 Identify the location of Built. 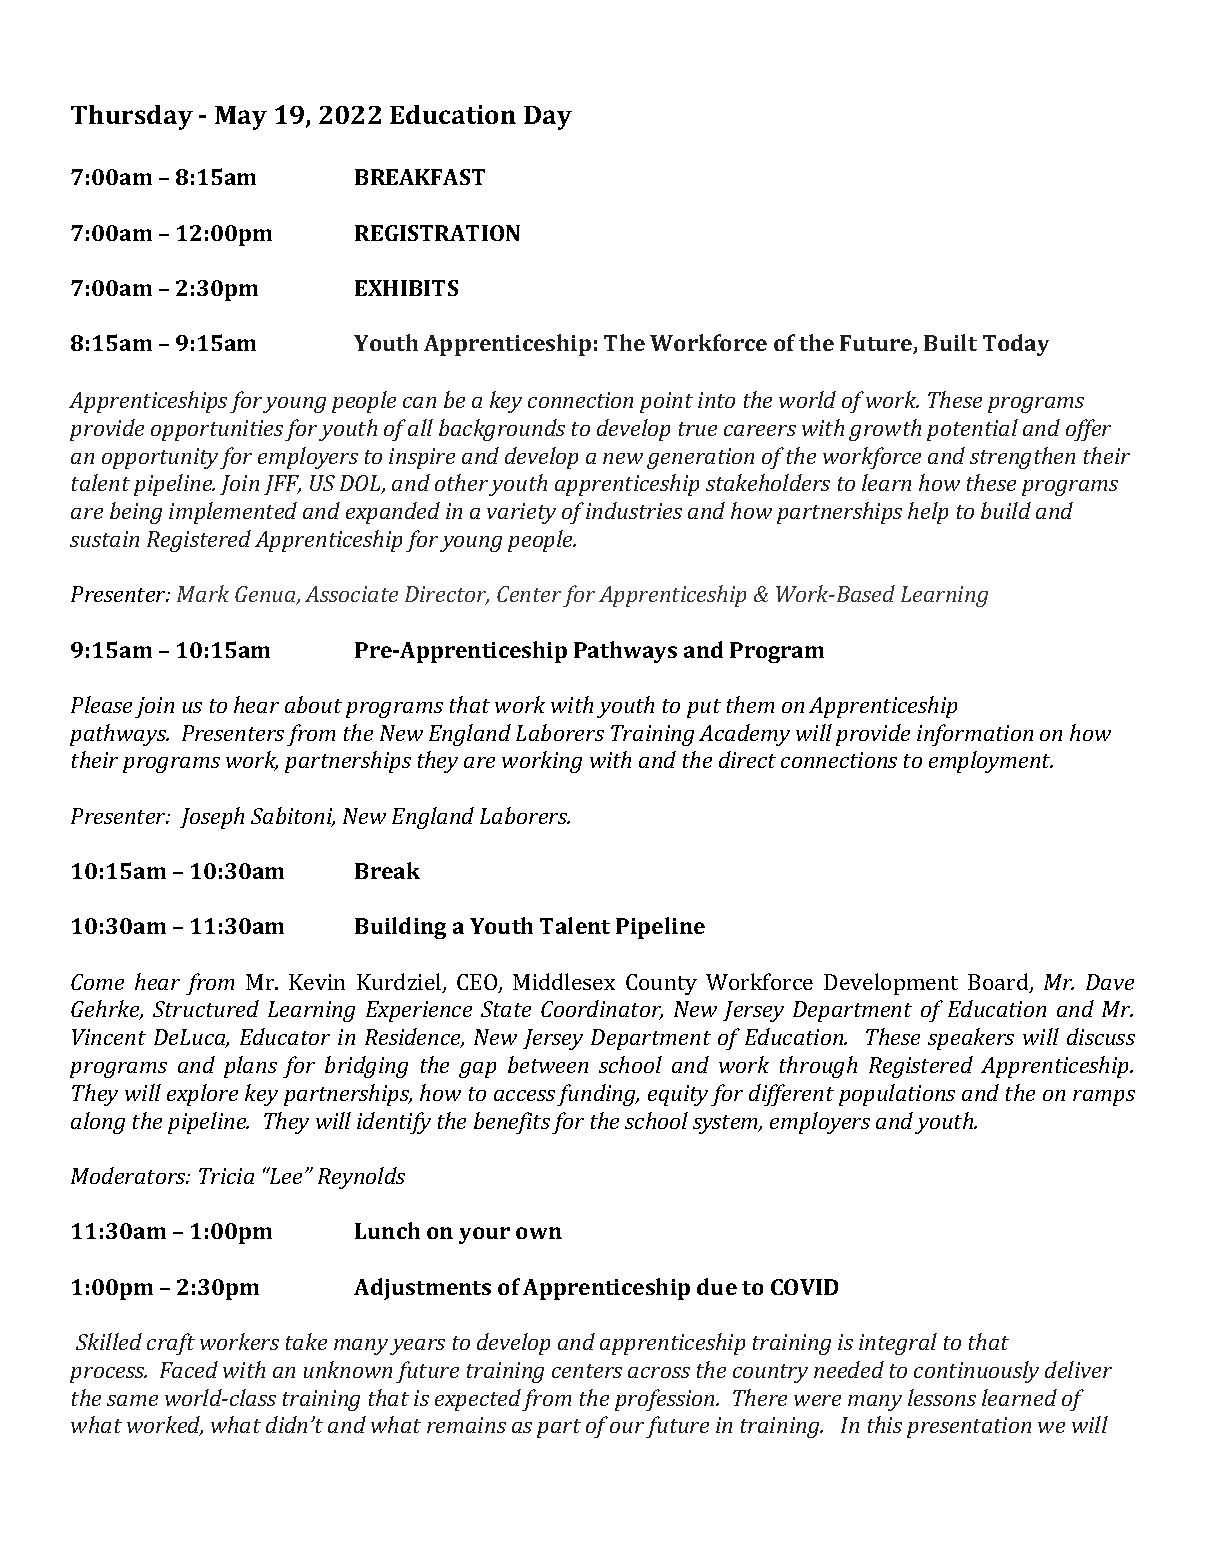
(950, 342).
